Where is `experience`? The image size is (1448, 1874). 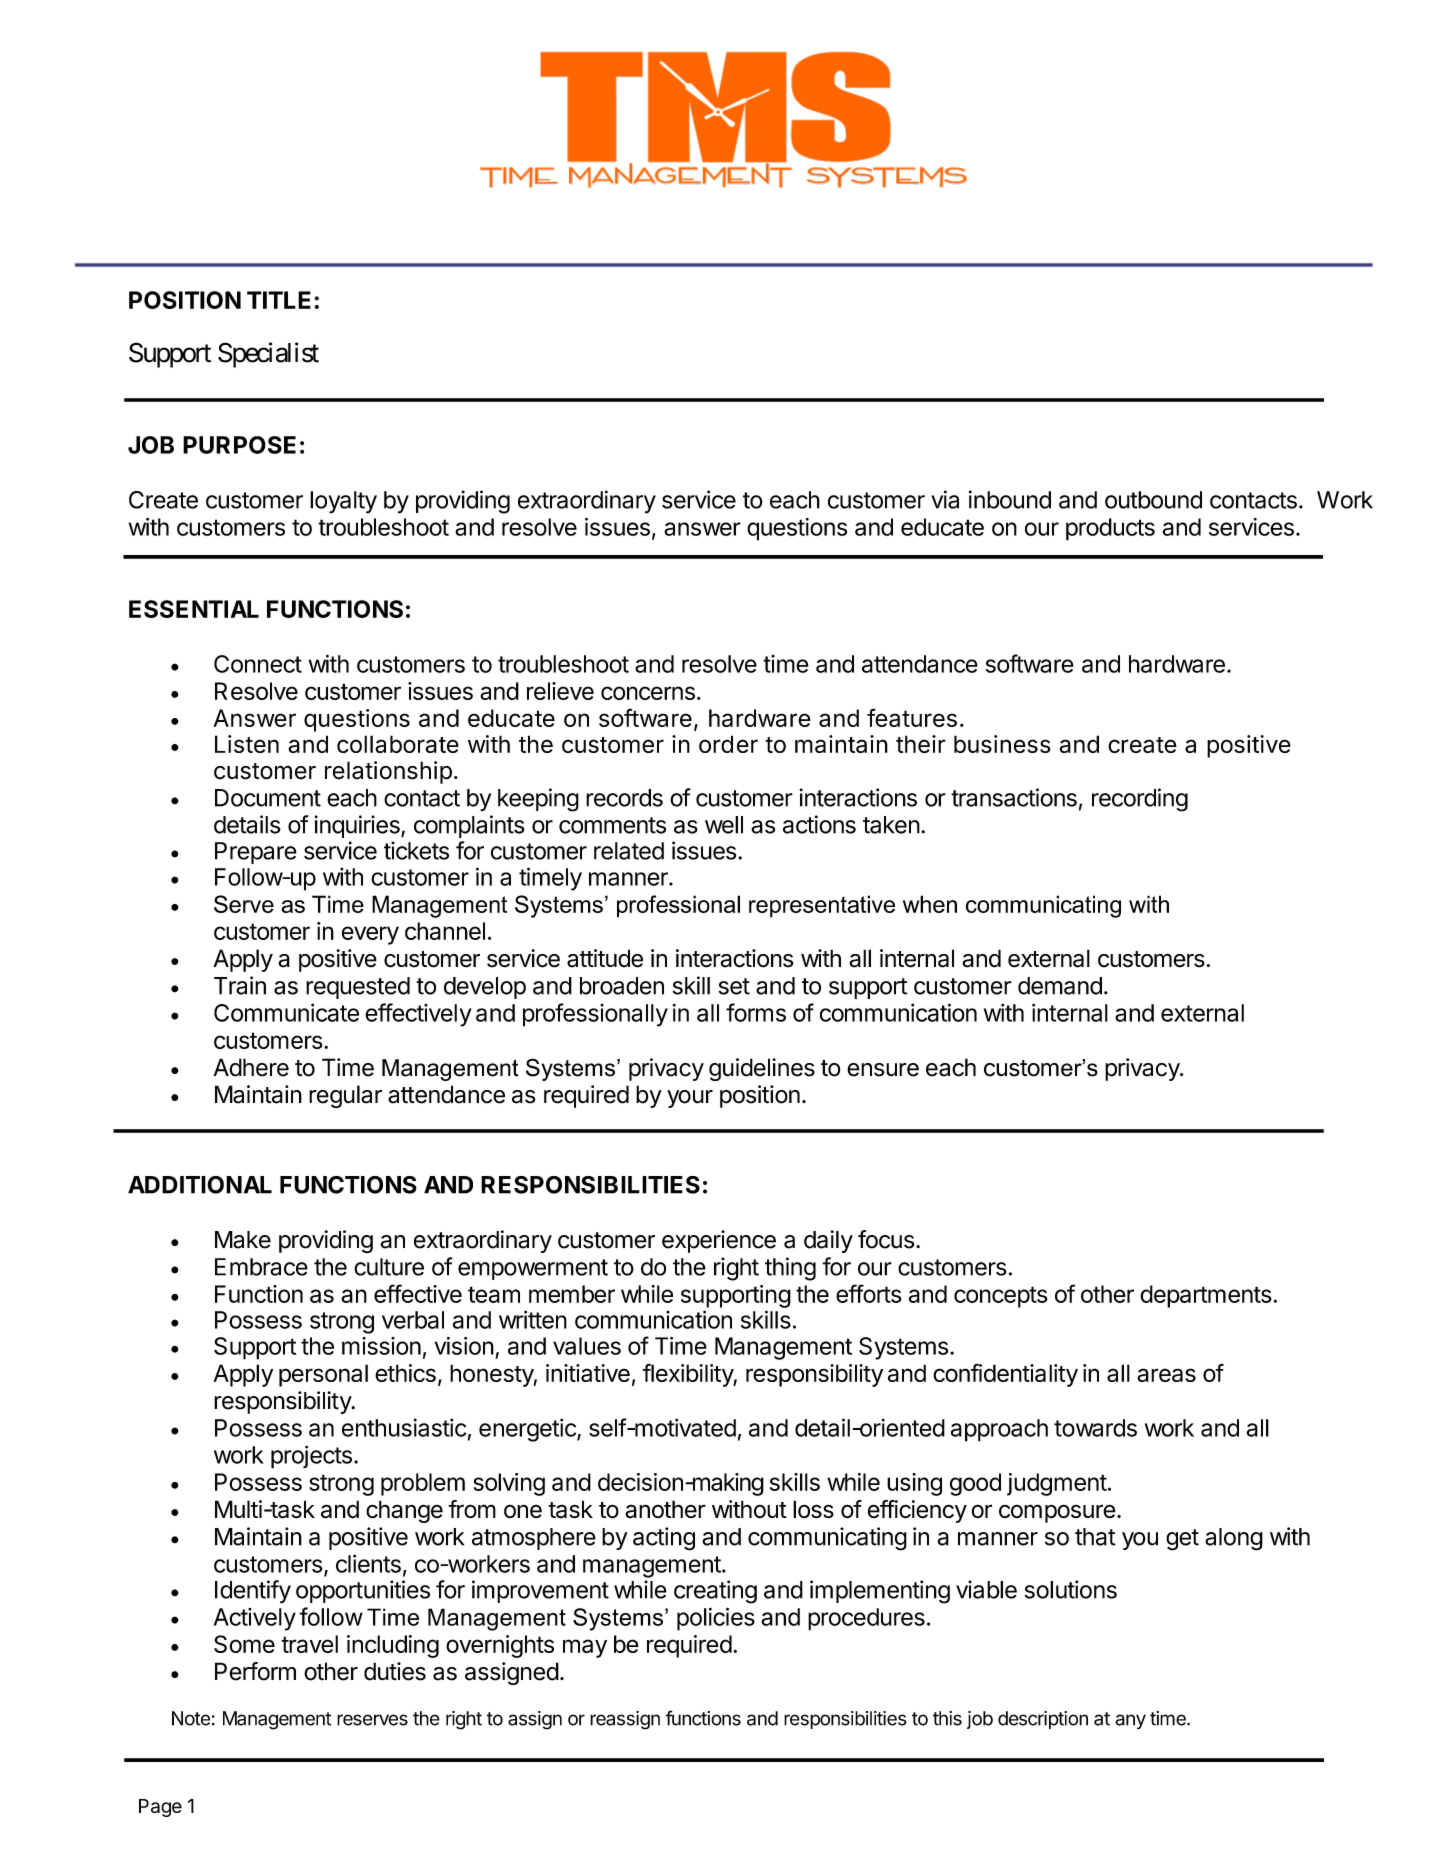 experience is located at coordinates (719, 1241).
